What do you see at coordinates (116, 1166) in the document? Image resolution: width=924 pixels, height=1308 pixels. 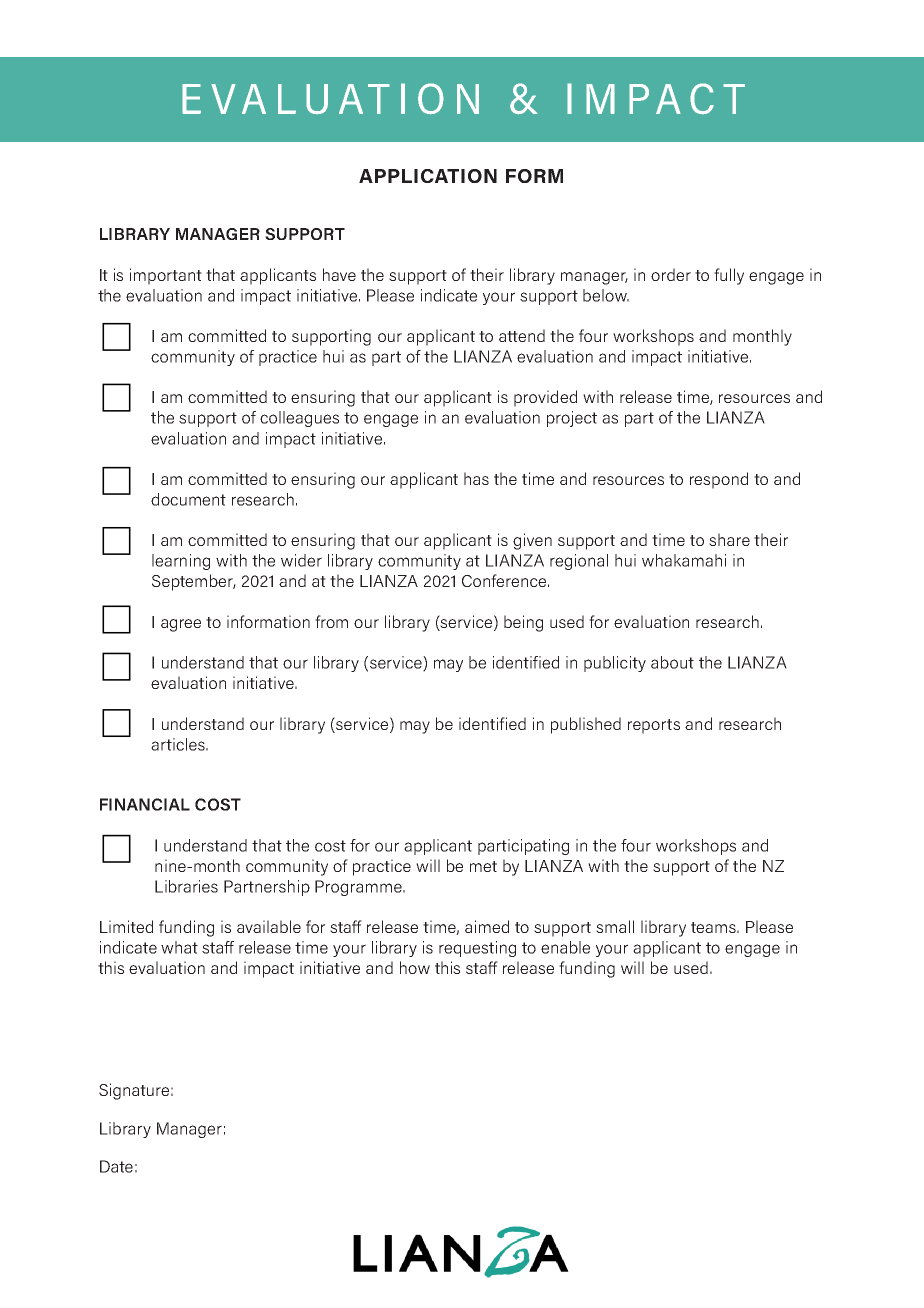 I see `Date` at bounding box center [116, 1166].
